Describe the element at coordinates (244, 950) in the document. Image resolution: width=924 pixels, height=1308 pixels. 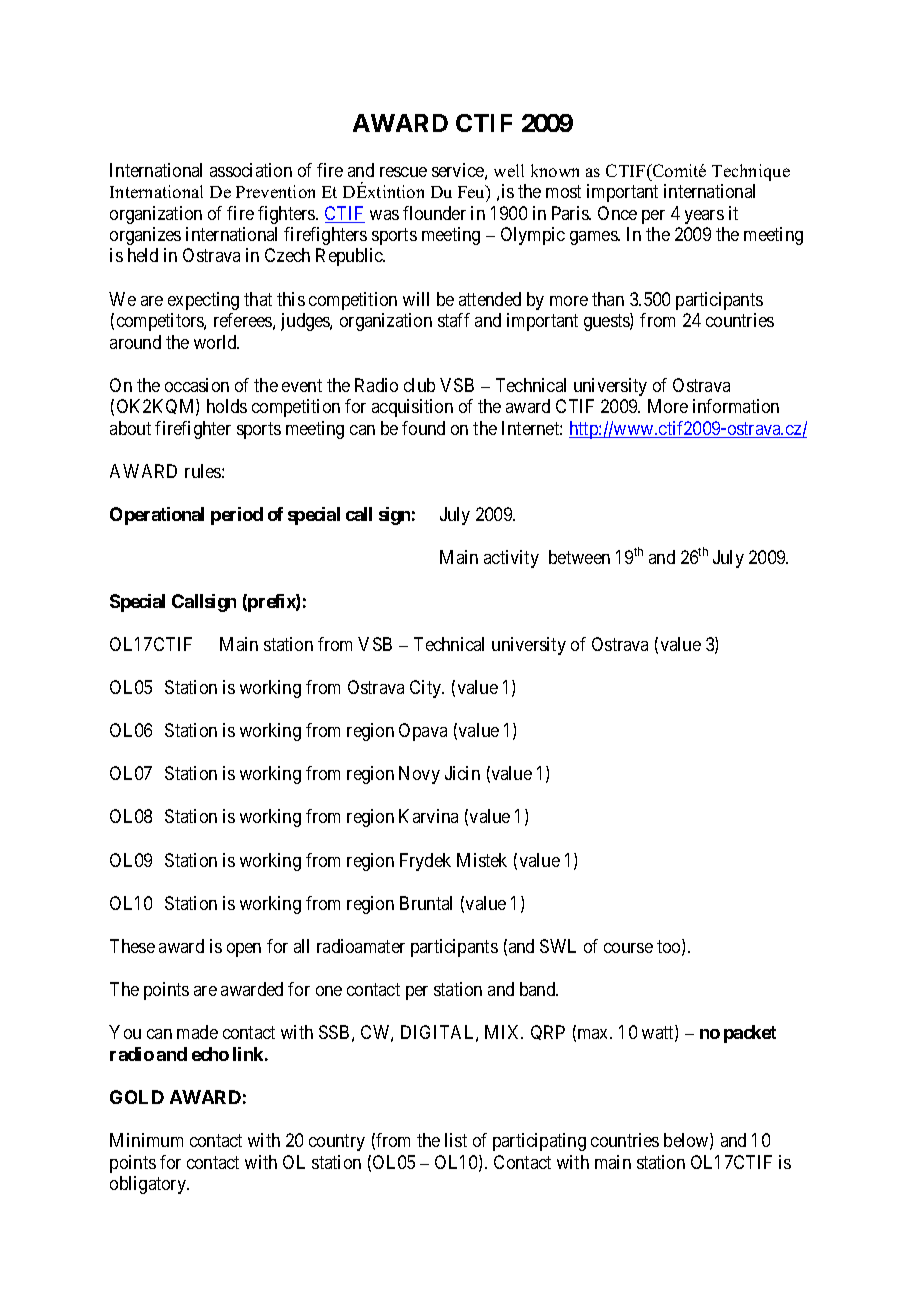
I see `open` at that location.
